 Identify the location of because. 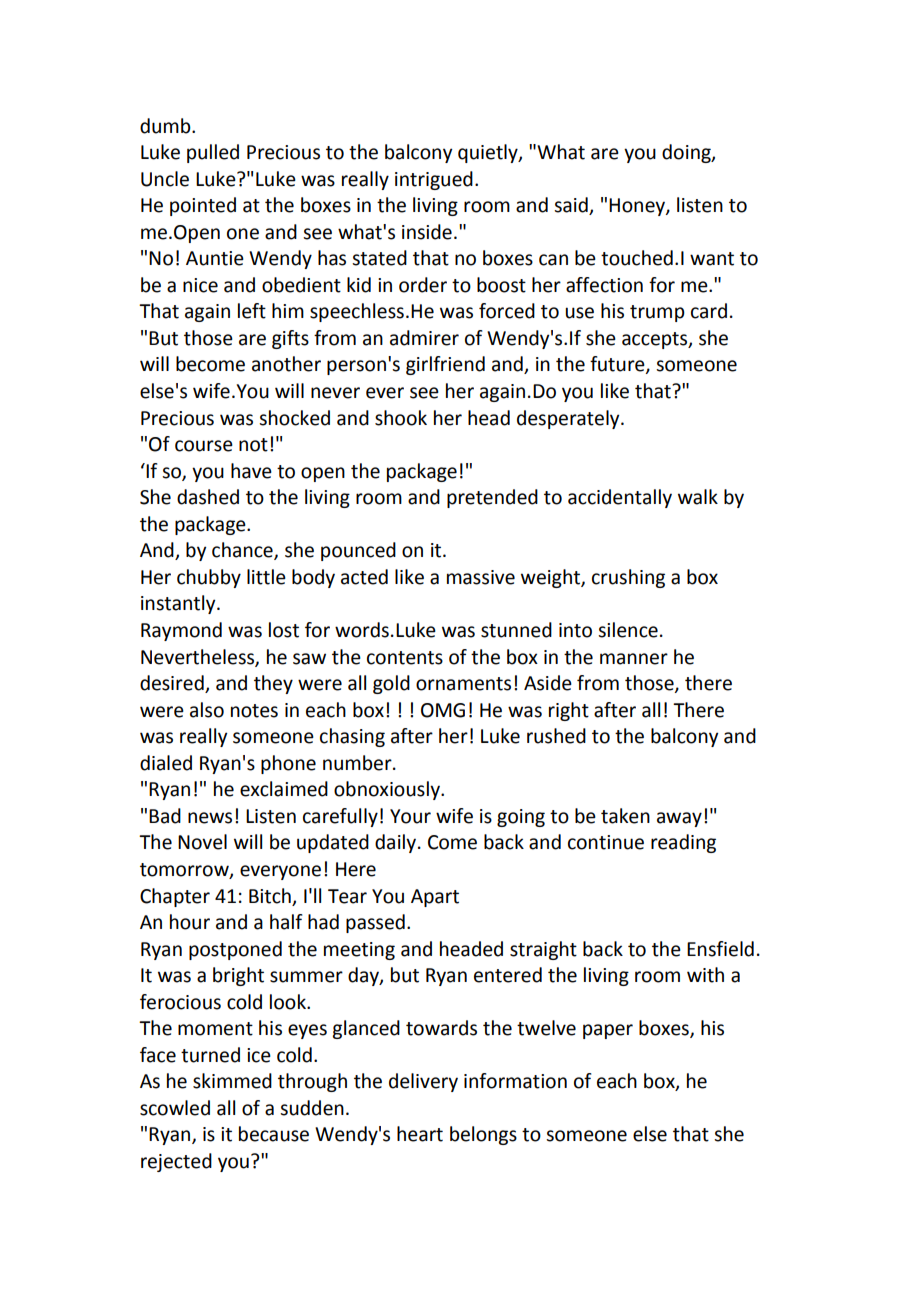
(274, 1134).
